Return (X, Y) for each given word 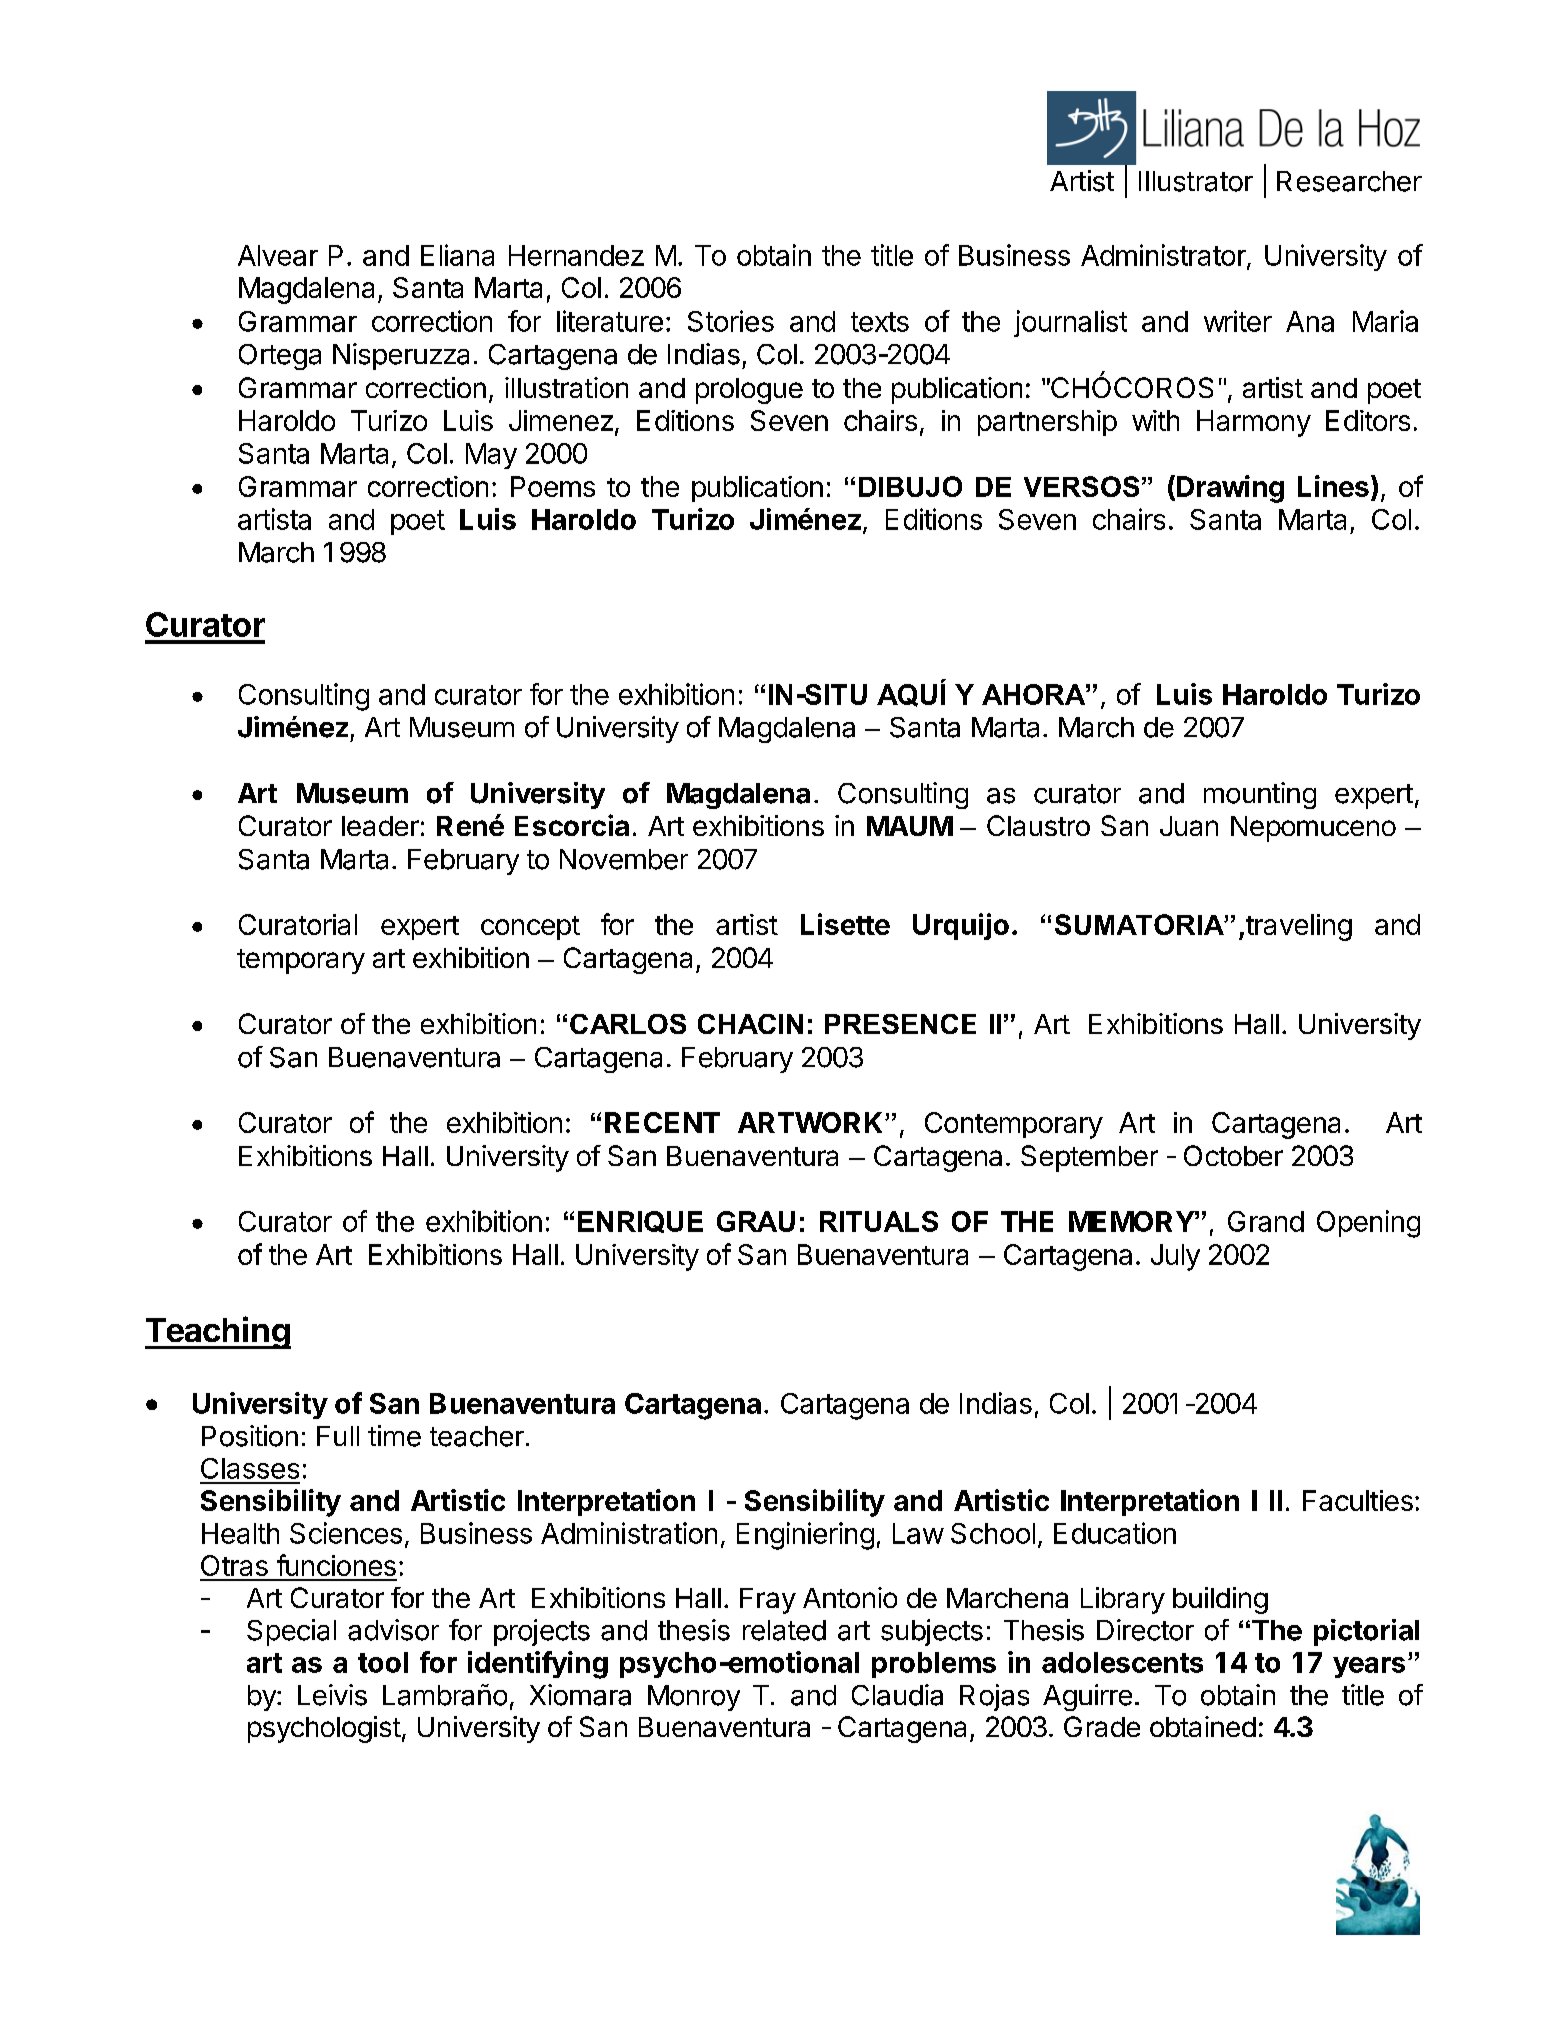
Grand (1266, 1221)
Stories (731, 321)
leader (380, 826)
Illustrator (1196, 181)
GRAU (756, 1221)
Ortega (280, 357)
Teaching (218, 1332)
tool (383, 1662)
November (624, 859)
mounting (1260, 795)
